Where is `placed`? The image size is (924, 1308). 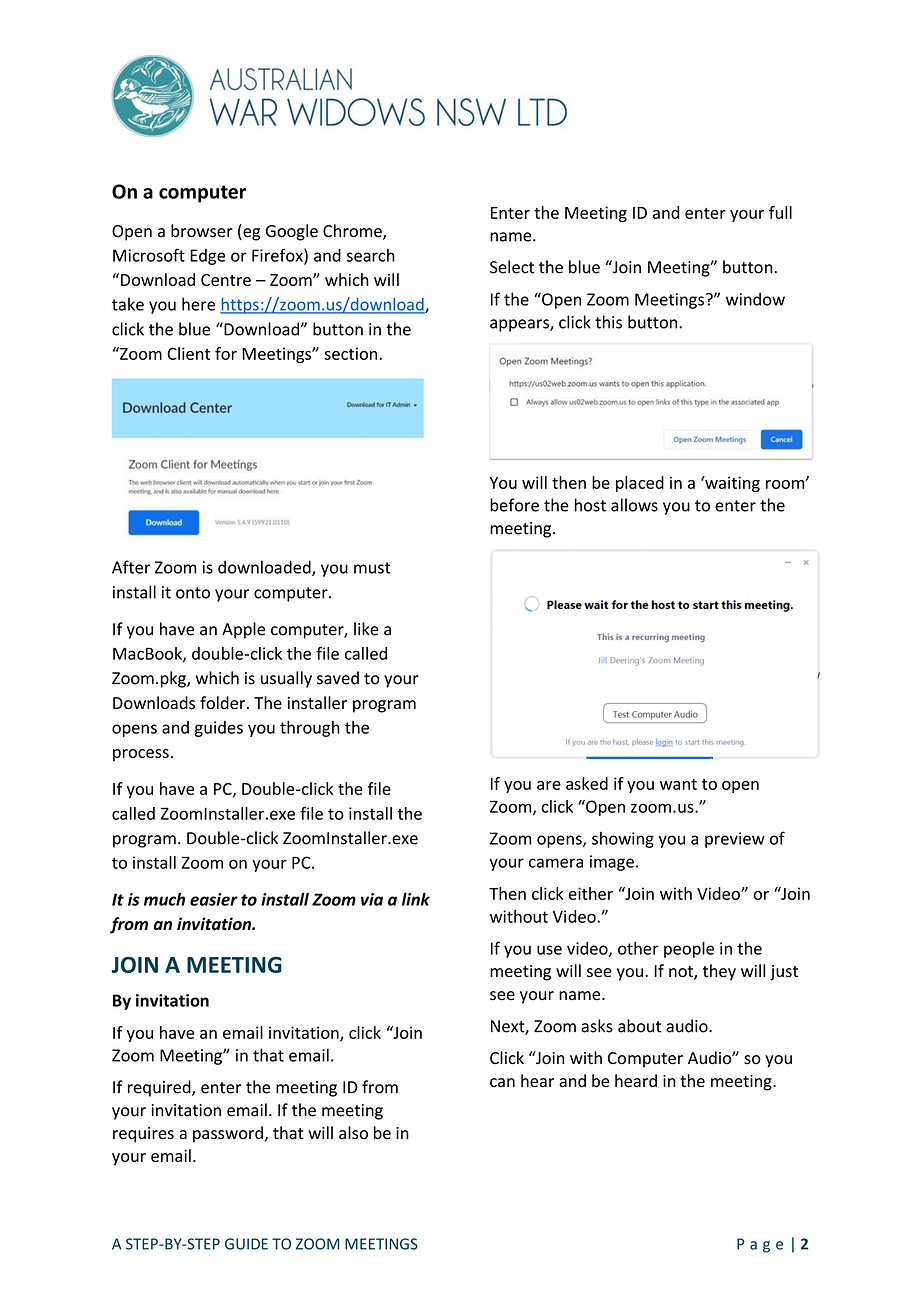 placed is located at coordinates (640, 484).
